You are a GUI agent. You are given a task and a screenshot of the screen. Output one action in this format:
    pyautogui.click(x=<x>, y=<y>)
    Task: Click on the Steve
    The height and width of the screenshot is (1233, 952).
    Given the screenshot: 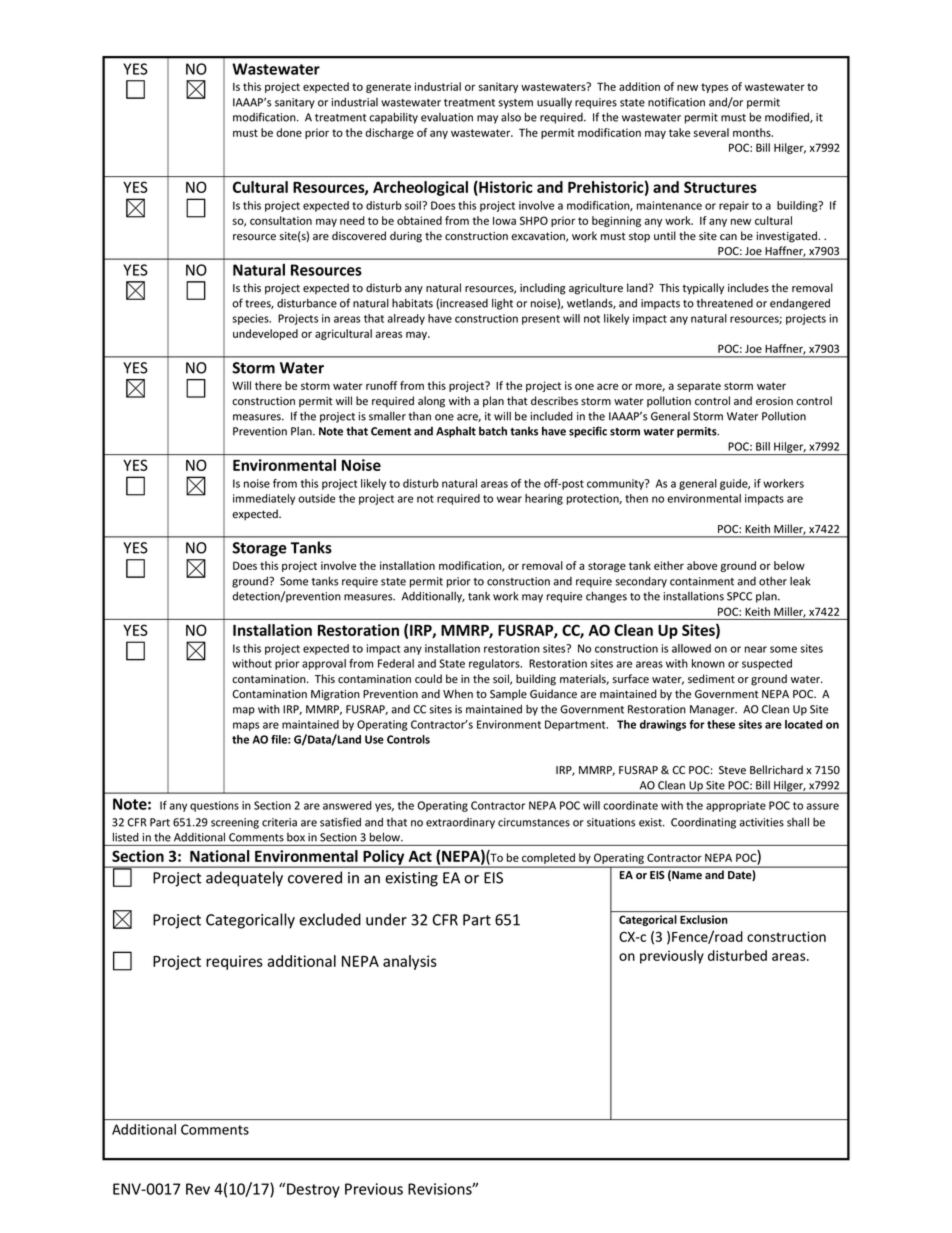 What is the action you would take?
    pyautogui.click(x=732, y=770)
